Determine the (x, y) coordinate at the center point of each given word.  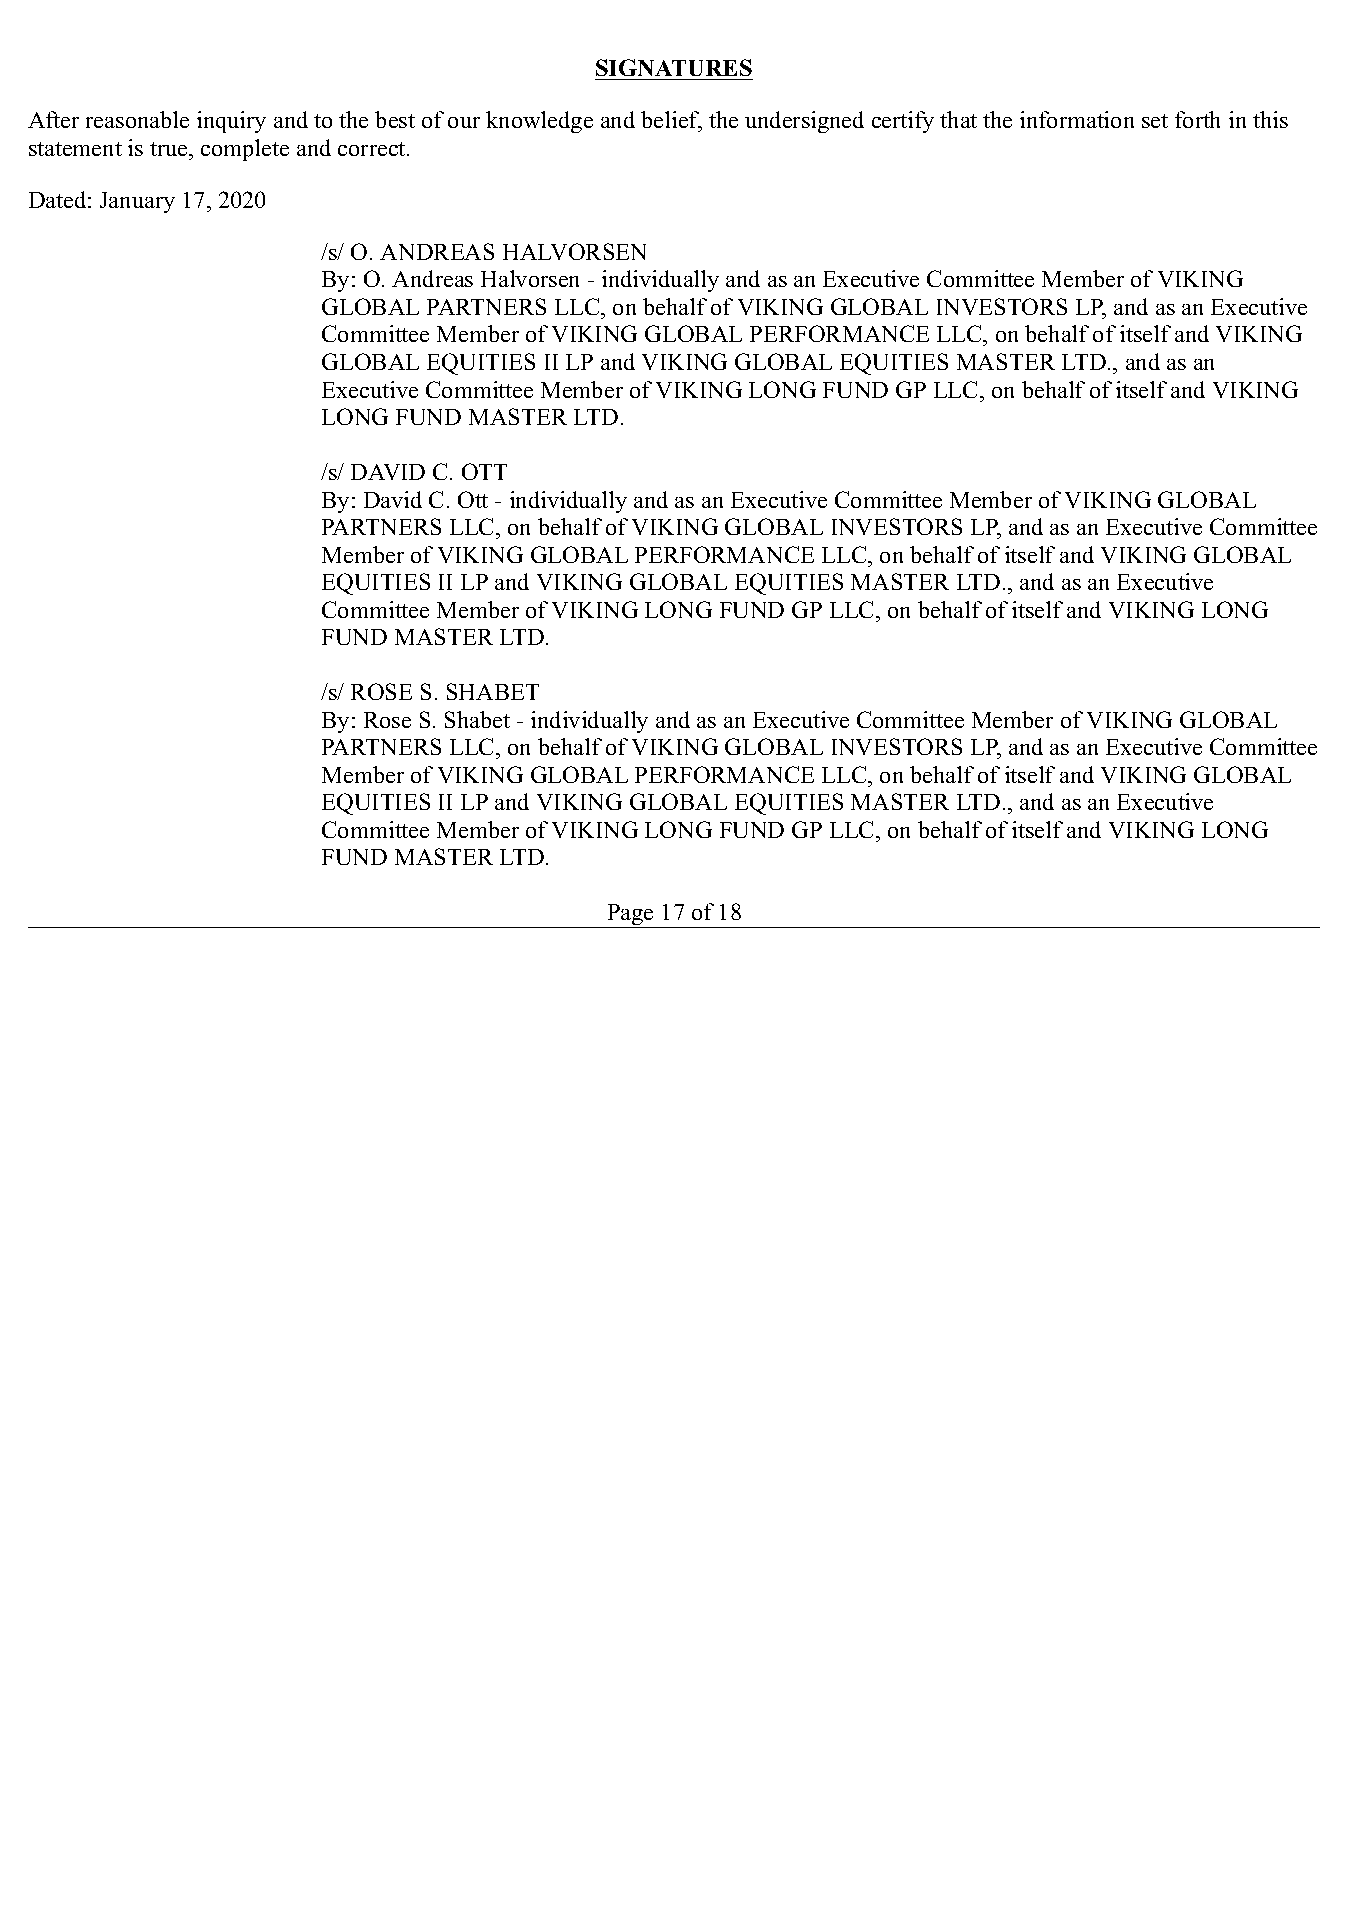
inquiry (231, 122)
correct (373, 149)
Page (630, 916)
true (170, 149)
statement (75, 149)
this (1270, 119)
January (137, 202)
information (1077, 119)
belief (671, 121)
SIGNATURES (674, 69)
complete (245, 150)
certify (903, 122)
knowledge (539, 122)
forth (1197, 119)
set (1155, 121)
